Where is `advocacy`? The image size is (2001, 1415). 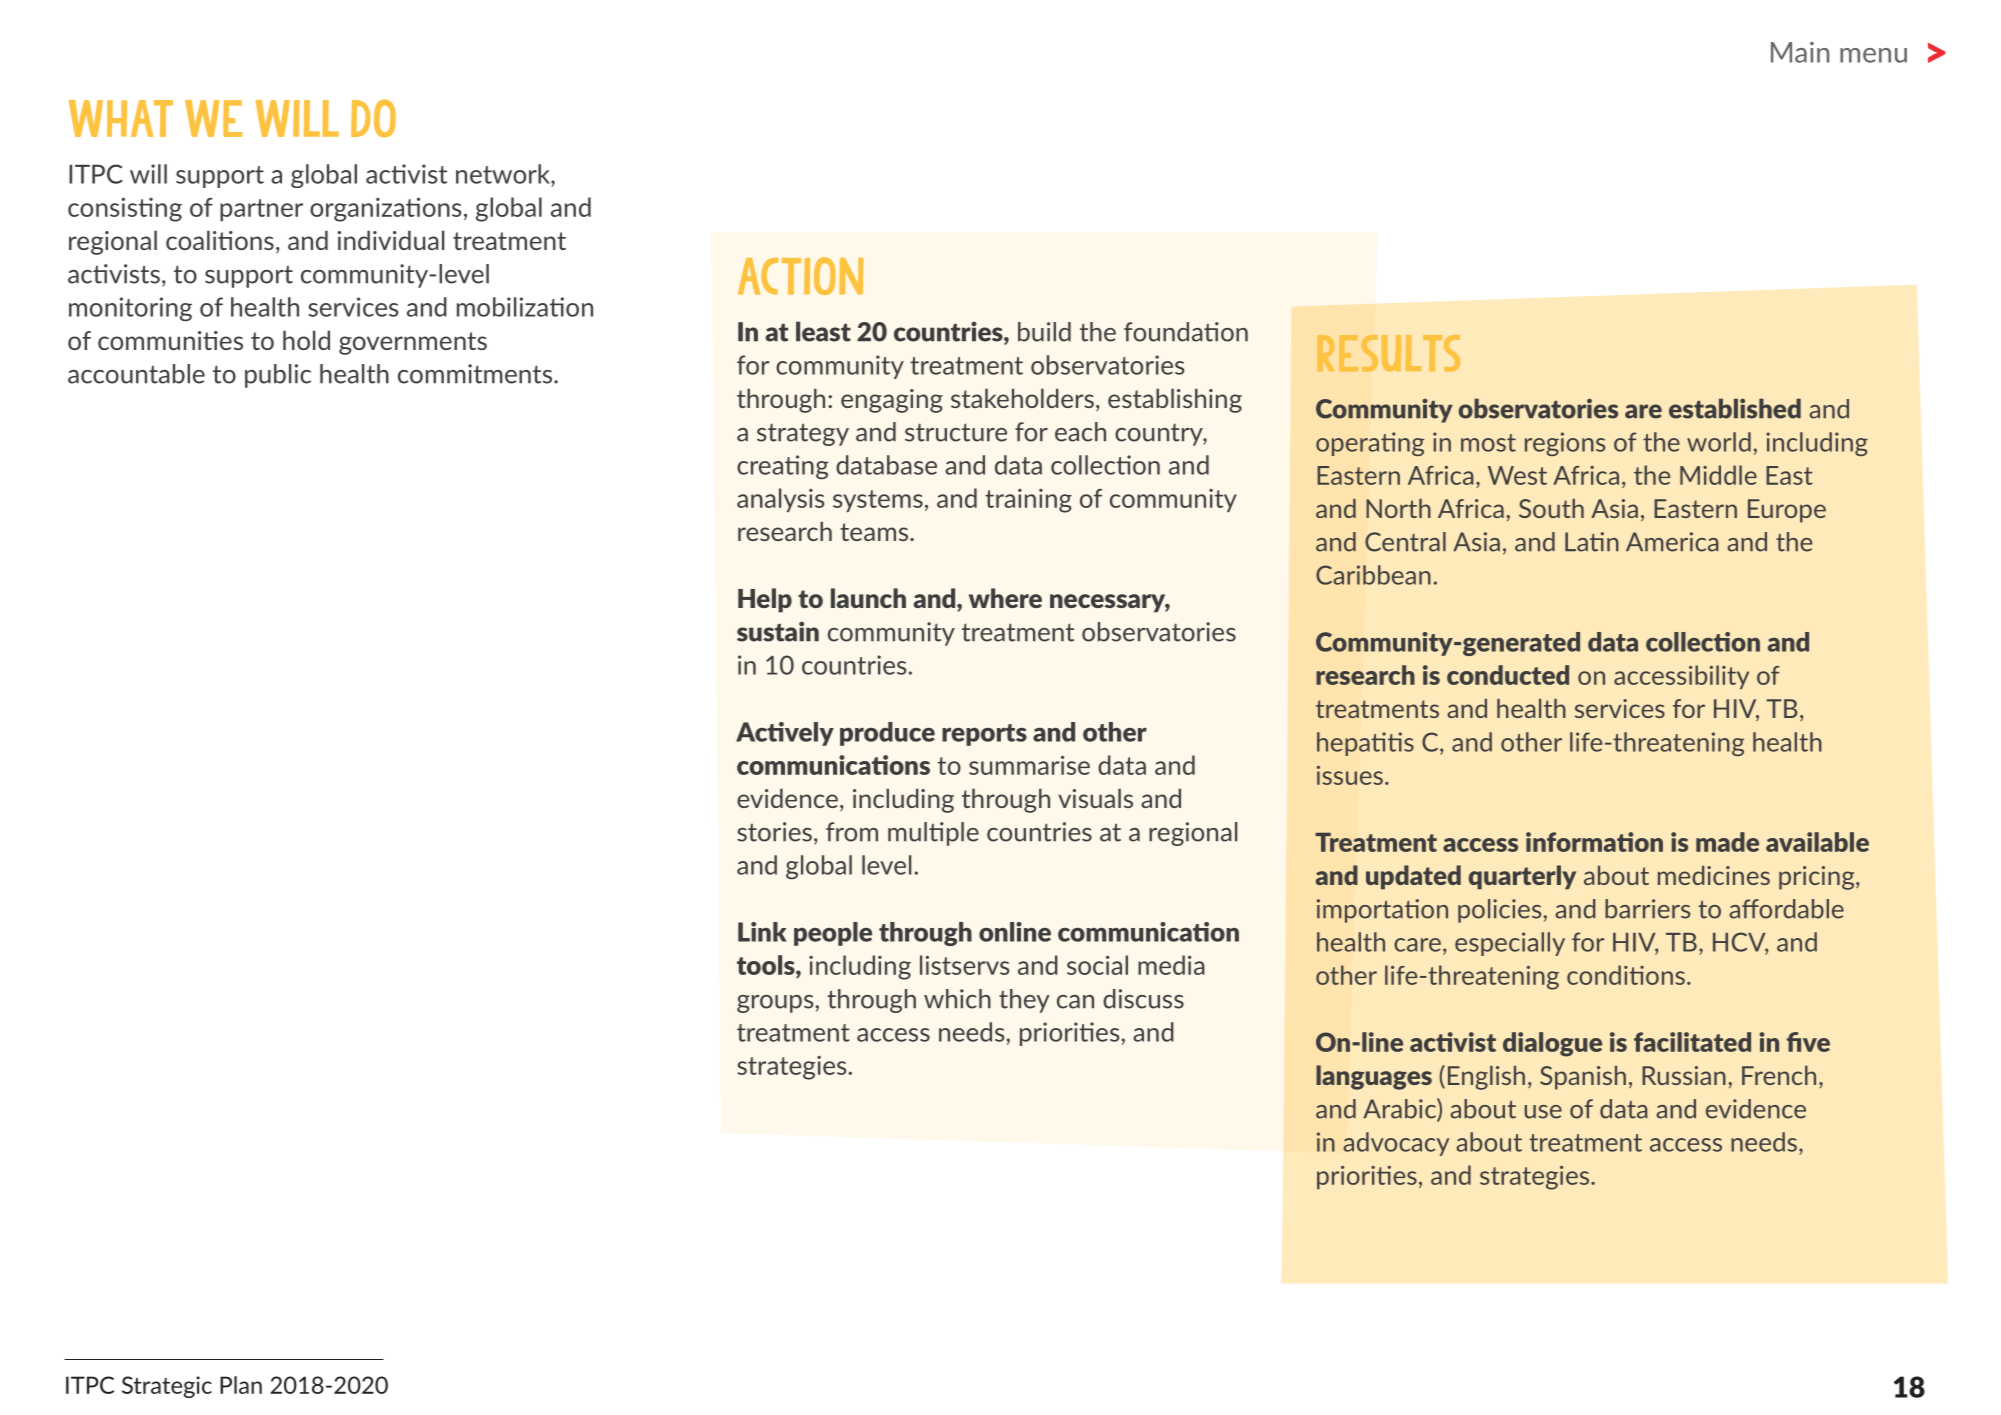
advocacy is located at coordinates (1396, 1144).
